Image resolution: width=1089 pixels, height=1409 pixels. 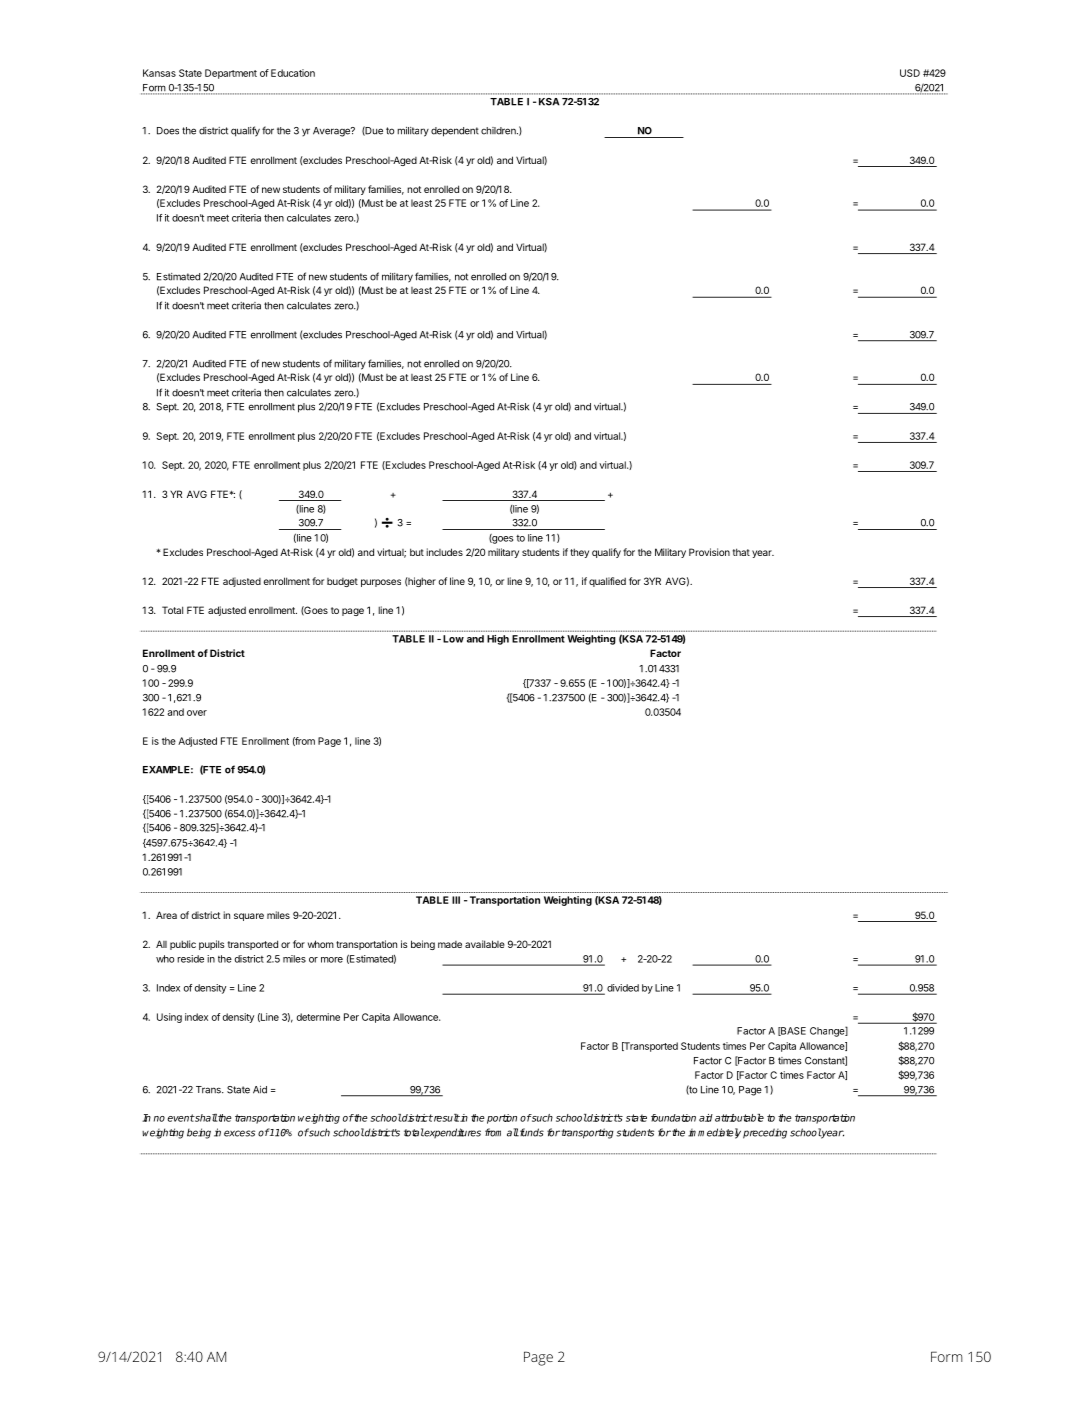 What do you see at coordinates (623, 988) in the document?
I see `divided` at bounding box center [623, 988].
